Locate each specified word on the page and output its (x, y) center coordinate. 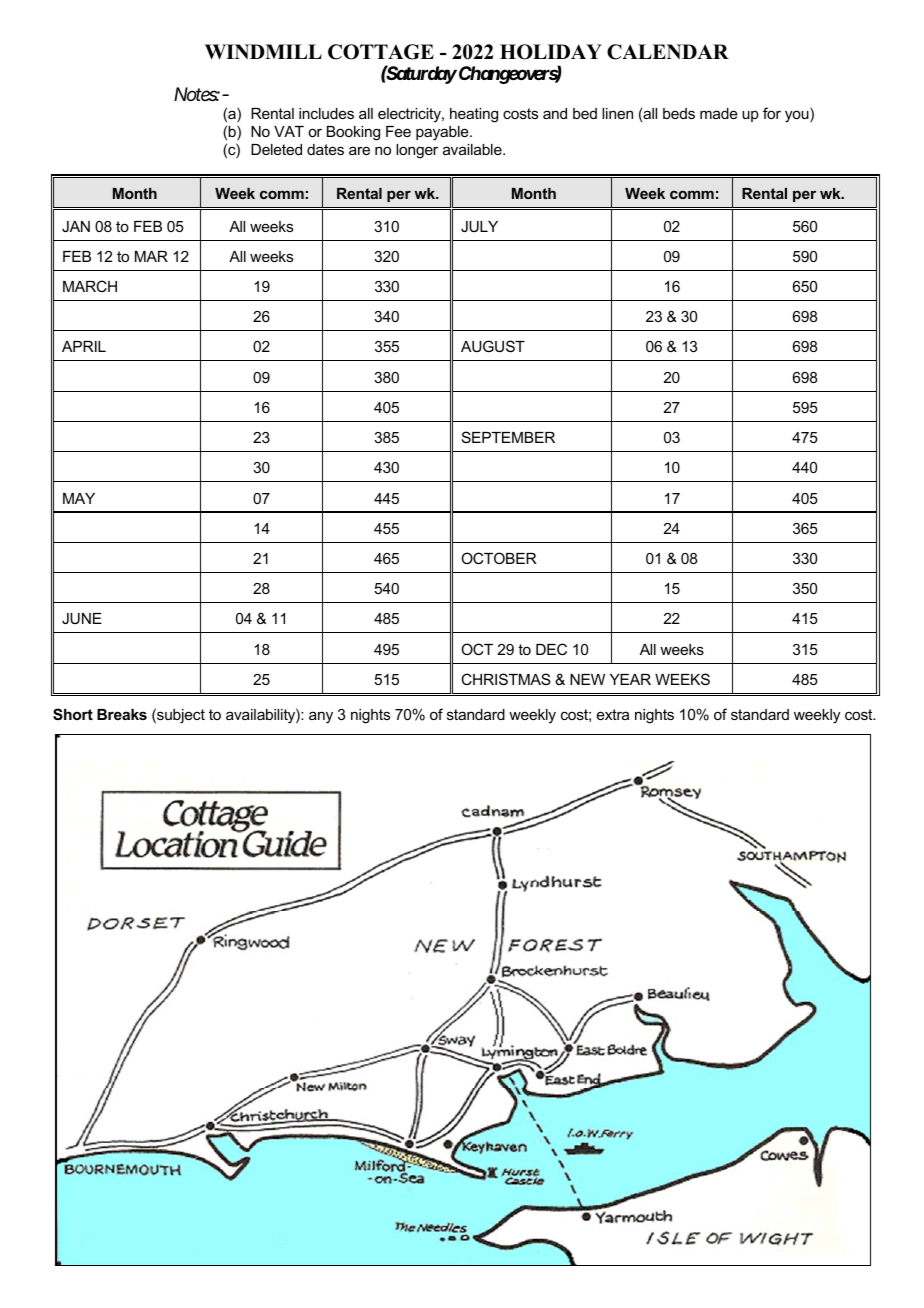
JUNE (82, 618)
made (719, 113)
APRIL (84, 346)
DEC (551, 649)
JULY (479, 226)
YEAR (630, 679)
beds (679, 113)
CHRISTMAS (506, 679)
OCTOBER (499, 558)
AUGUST (493, 346)
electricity (410, 115)
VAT (289, 131)
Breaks (122, 714)
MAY (79, 498)
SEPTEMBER (508, 437)
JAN (76, 226)
